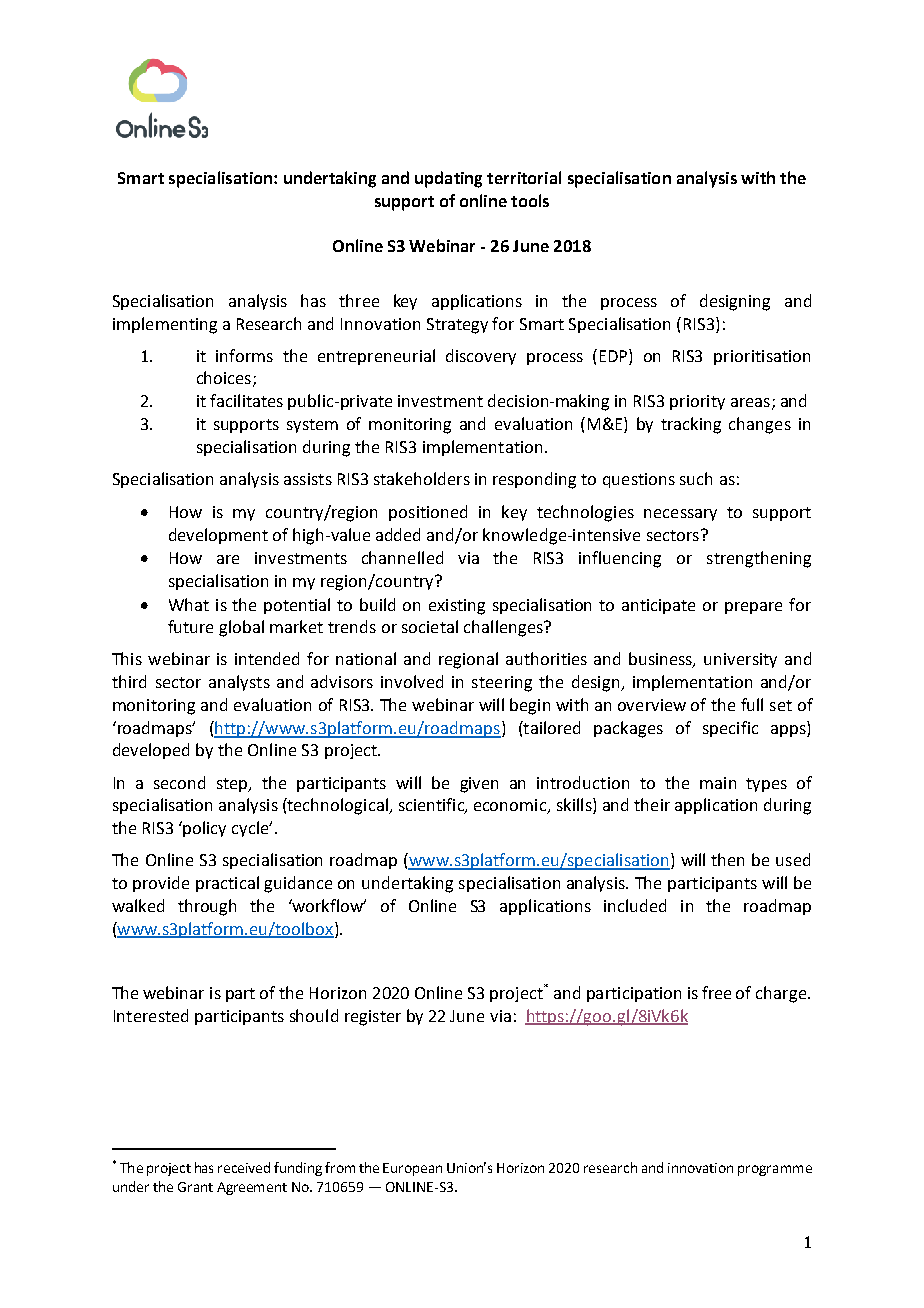  What do you see at coordinates (502, 684) in the image?
I see `steering` at bounding box center [502, 684].
